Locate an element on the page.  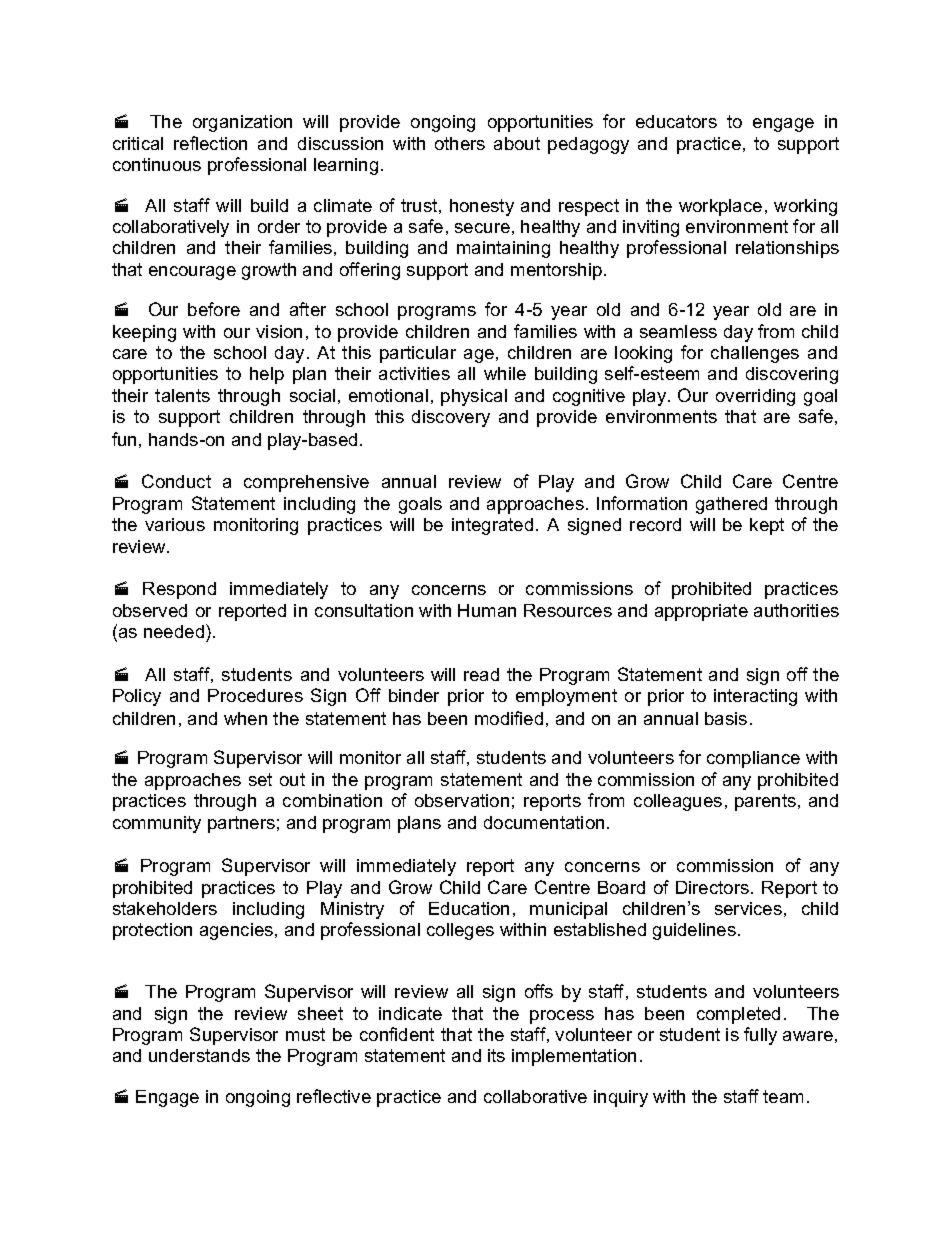
Conduct is located at coordinates (176, 481).
